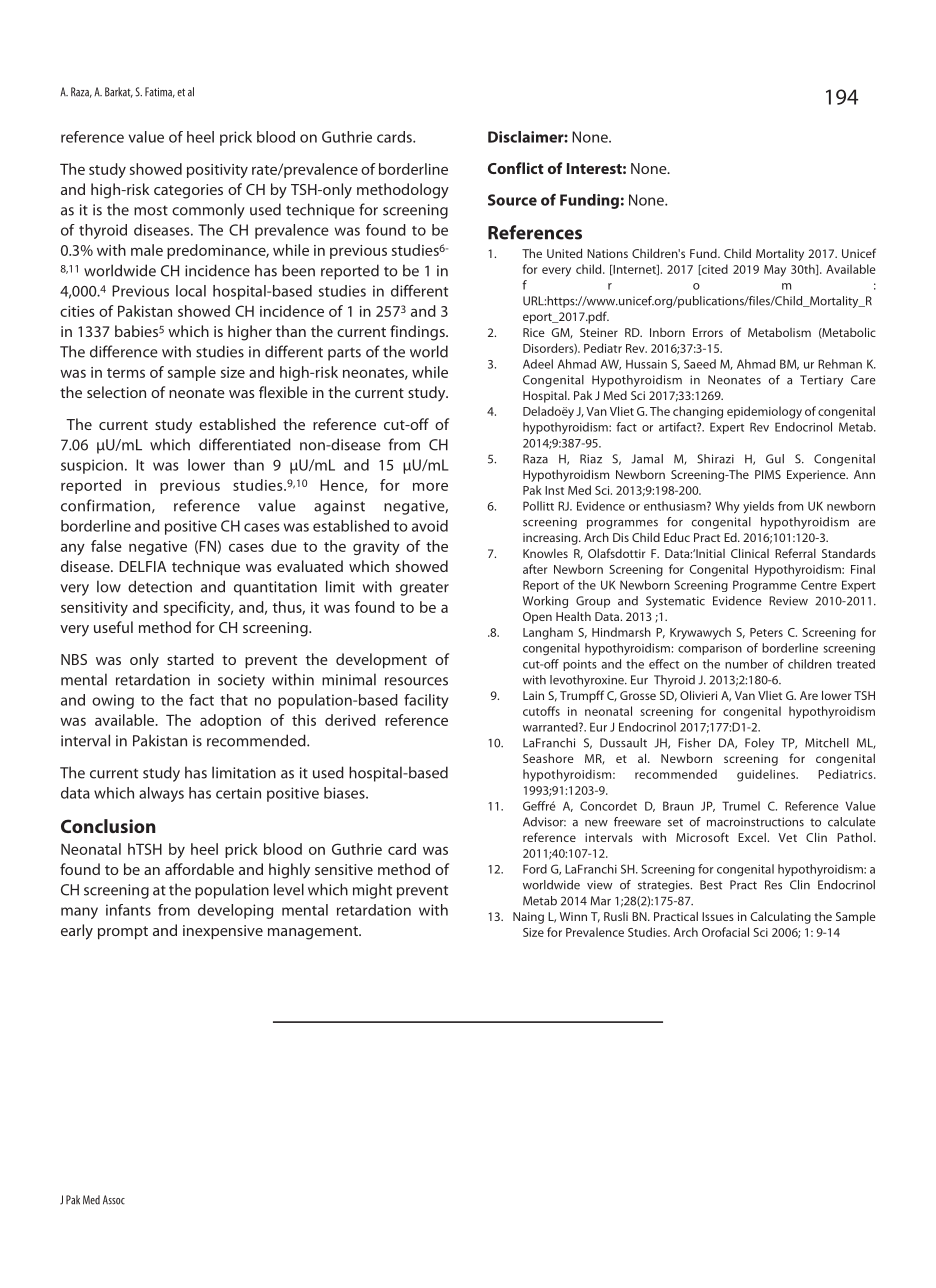  What do you see at coordinates (426, 701) in the document?
I see `facility` at bounding box center [426, 701].
